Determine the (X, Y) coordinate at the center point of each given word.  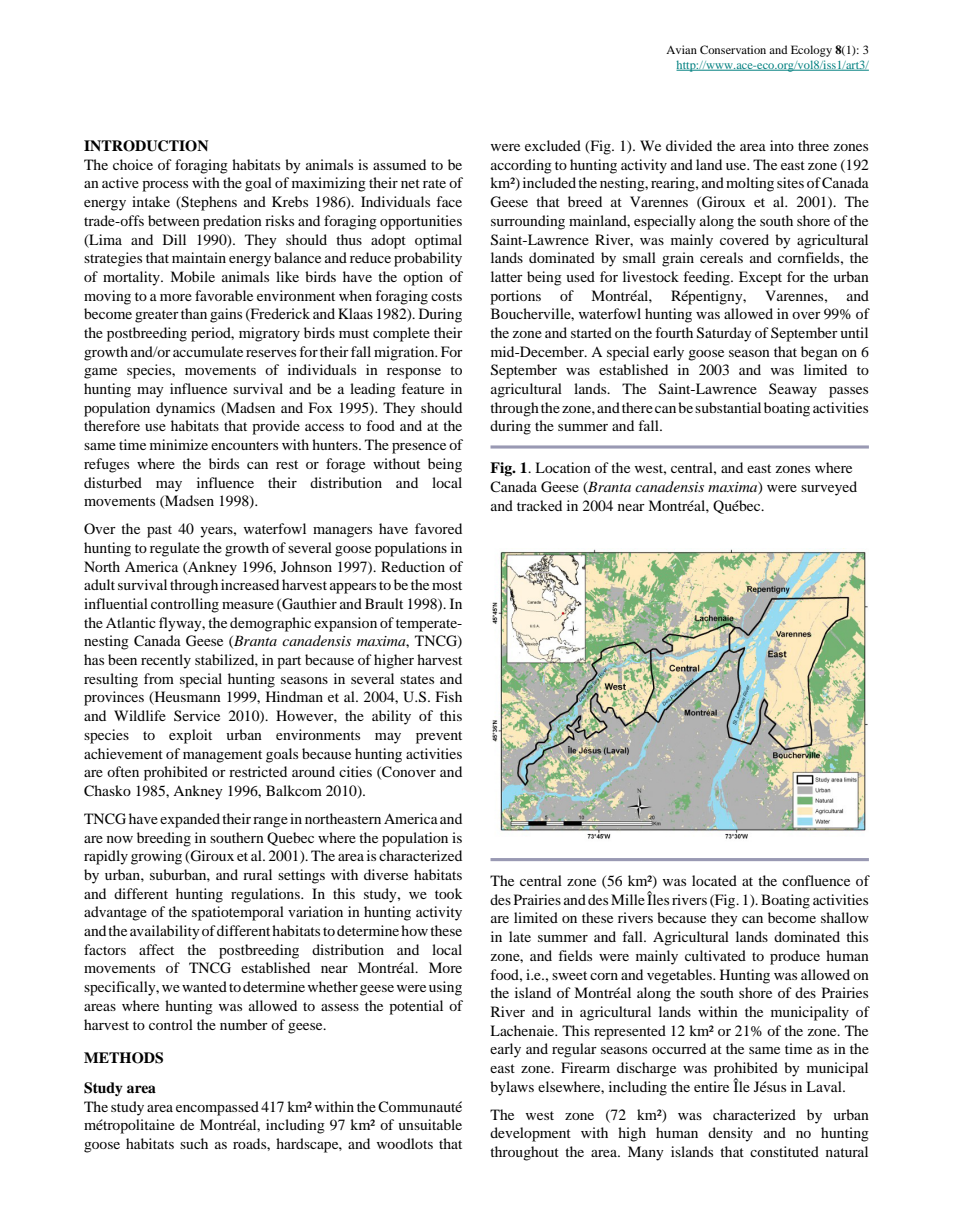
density (730, 1134)
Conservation (733, 49)
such (194, 1143)
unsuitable (430, 1124)
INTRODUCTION (146, 146)
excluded (553, 145)
